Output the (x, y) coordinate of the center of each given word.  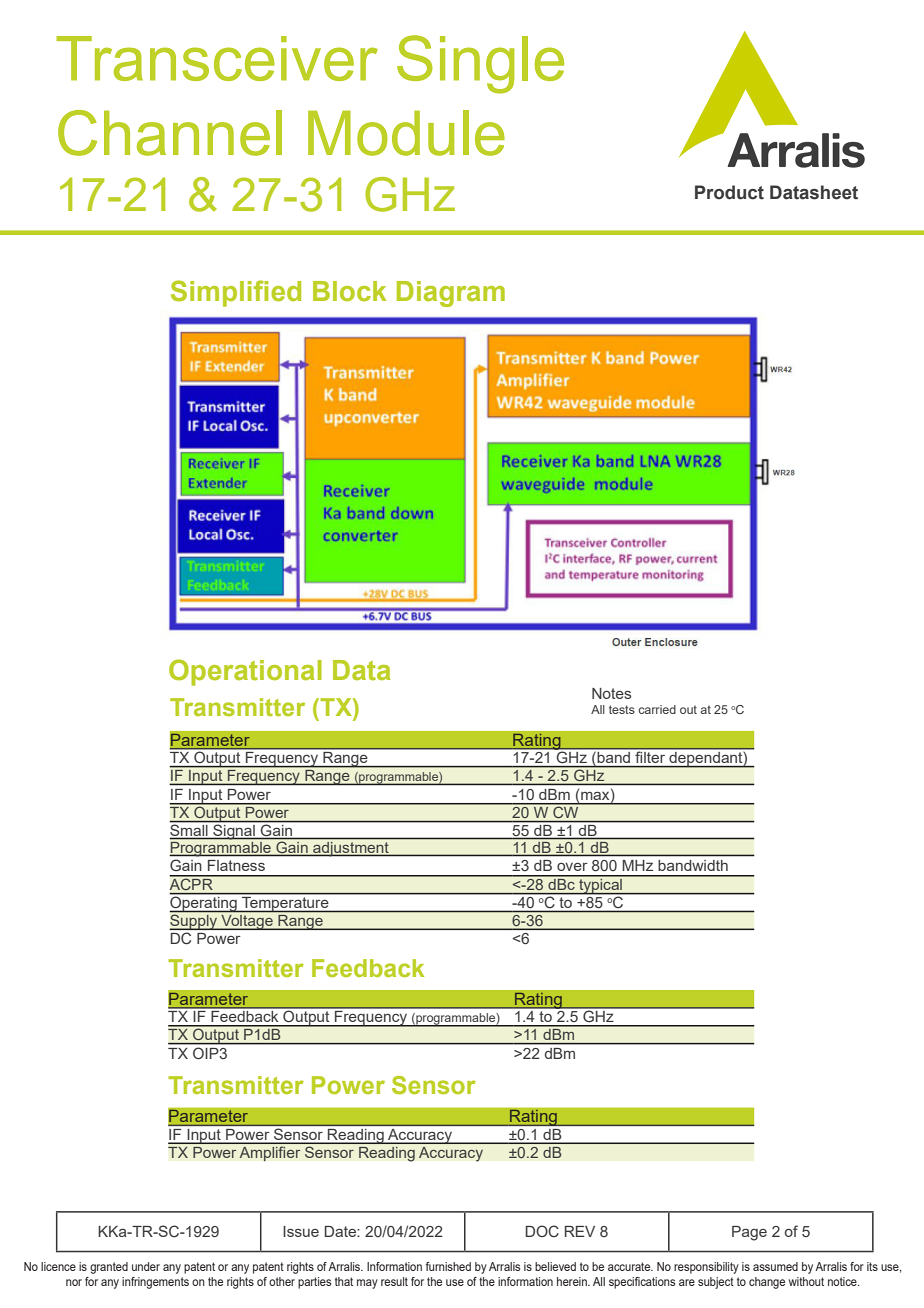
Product (729, 192)
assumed (775, 1266)
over (572, 867)
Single (480, 64)
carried (657, 709)
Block (349, 291)
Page (749, 1233)
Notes (611, 693)
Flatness (236, 865)
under (146, 1266)
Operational (245, 672)
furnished (448, 1266)
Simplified (236, 293)
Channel (170, 133)
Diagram (451, 294)
